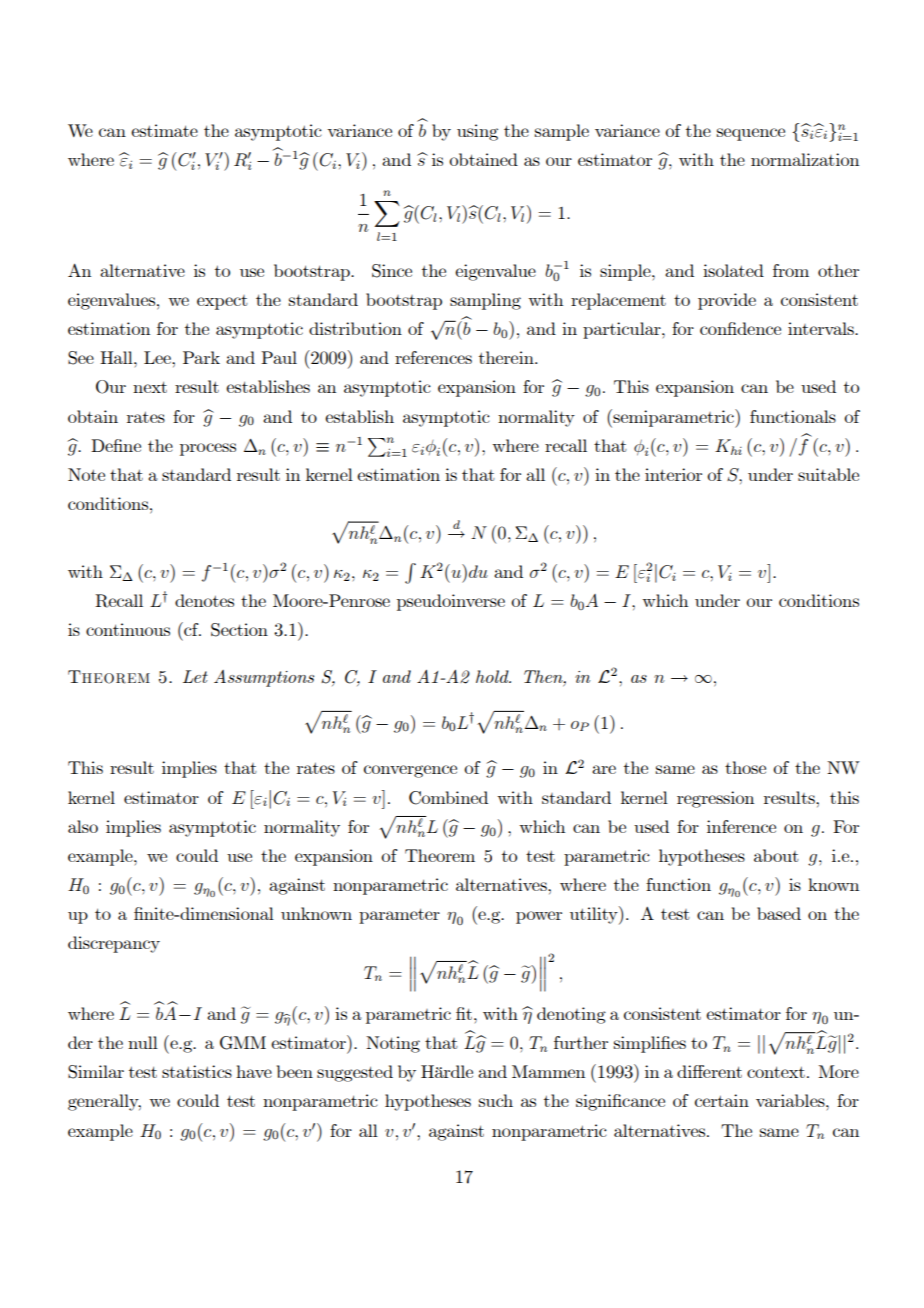 The width and height of the screenshot is (924, 1308). Describe the element at coordinates (114, 944) in the screenshot. I see `discrepancy` at that location.
